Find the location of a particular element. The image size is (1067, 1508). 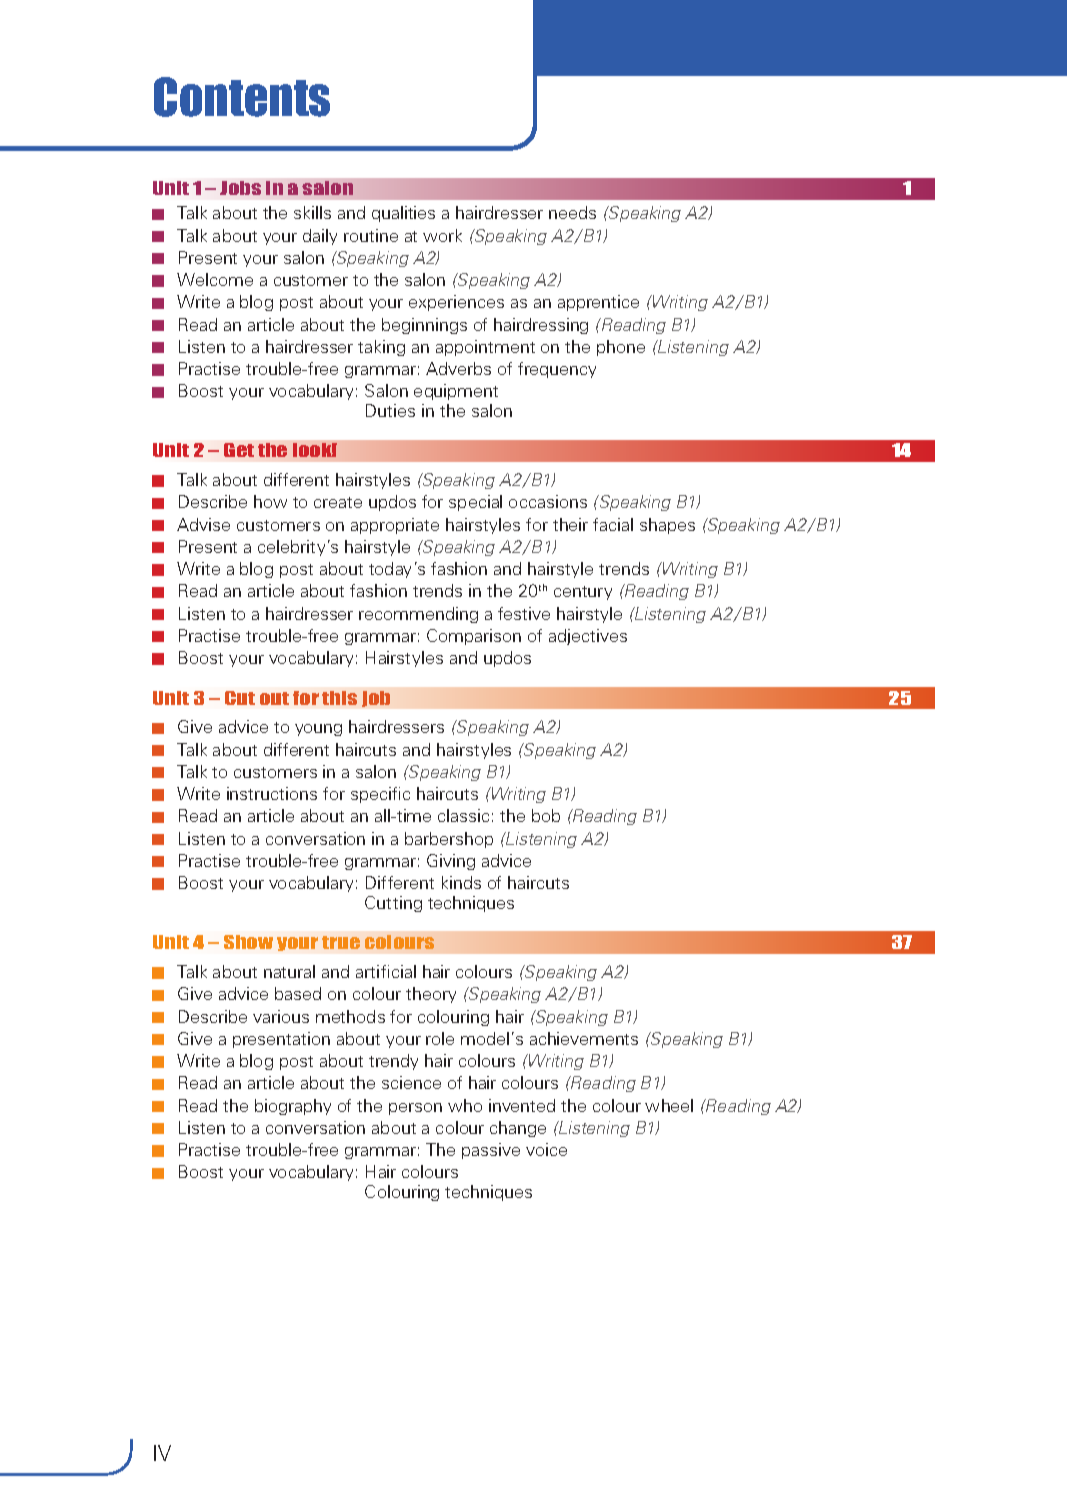

Contents is located at coordinates (242, 97).
